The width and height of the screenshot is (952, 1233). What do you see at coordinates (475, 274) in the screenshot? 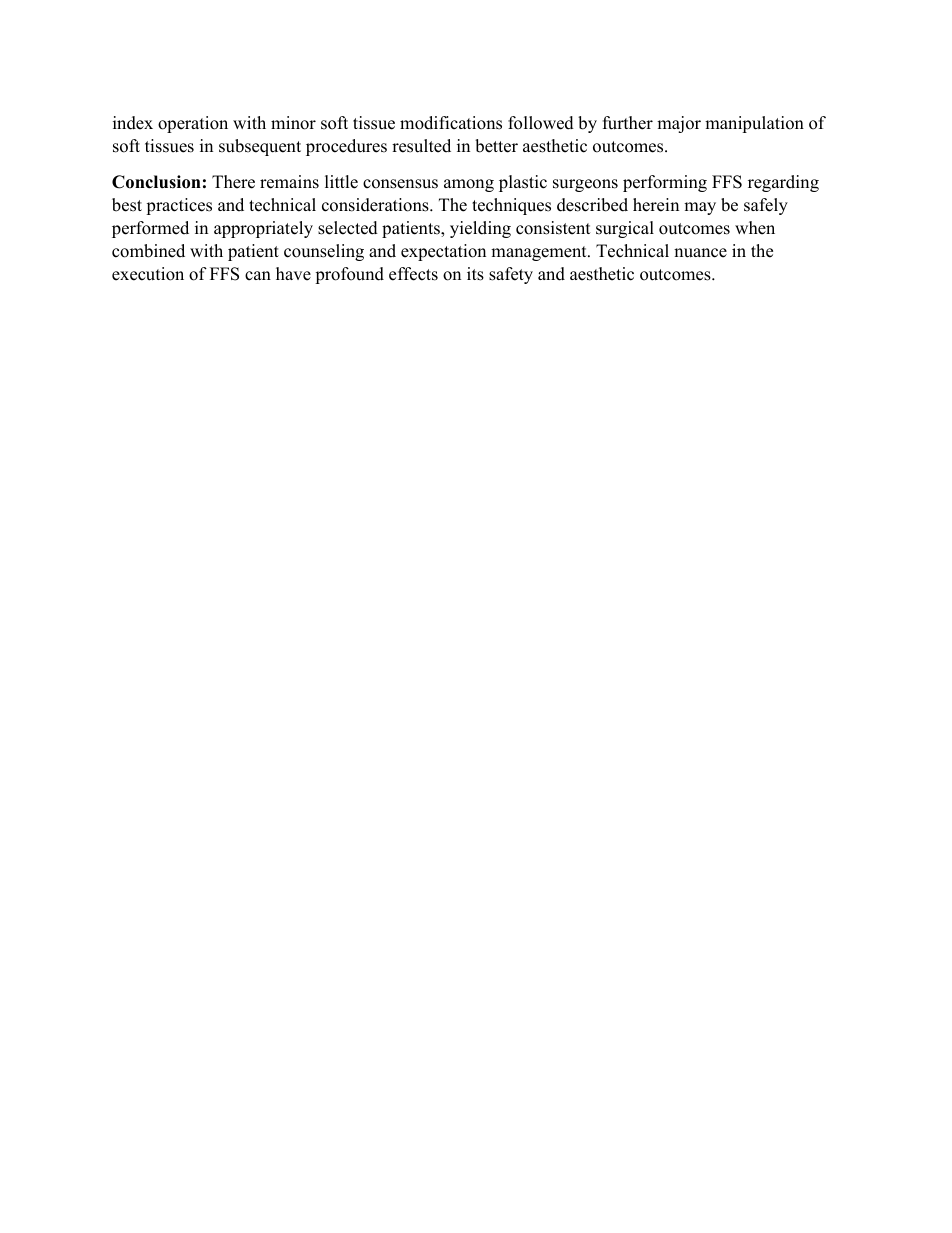
I see `its` at bounding box center [475, 274].
